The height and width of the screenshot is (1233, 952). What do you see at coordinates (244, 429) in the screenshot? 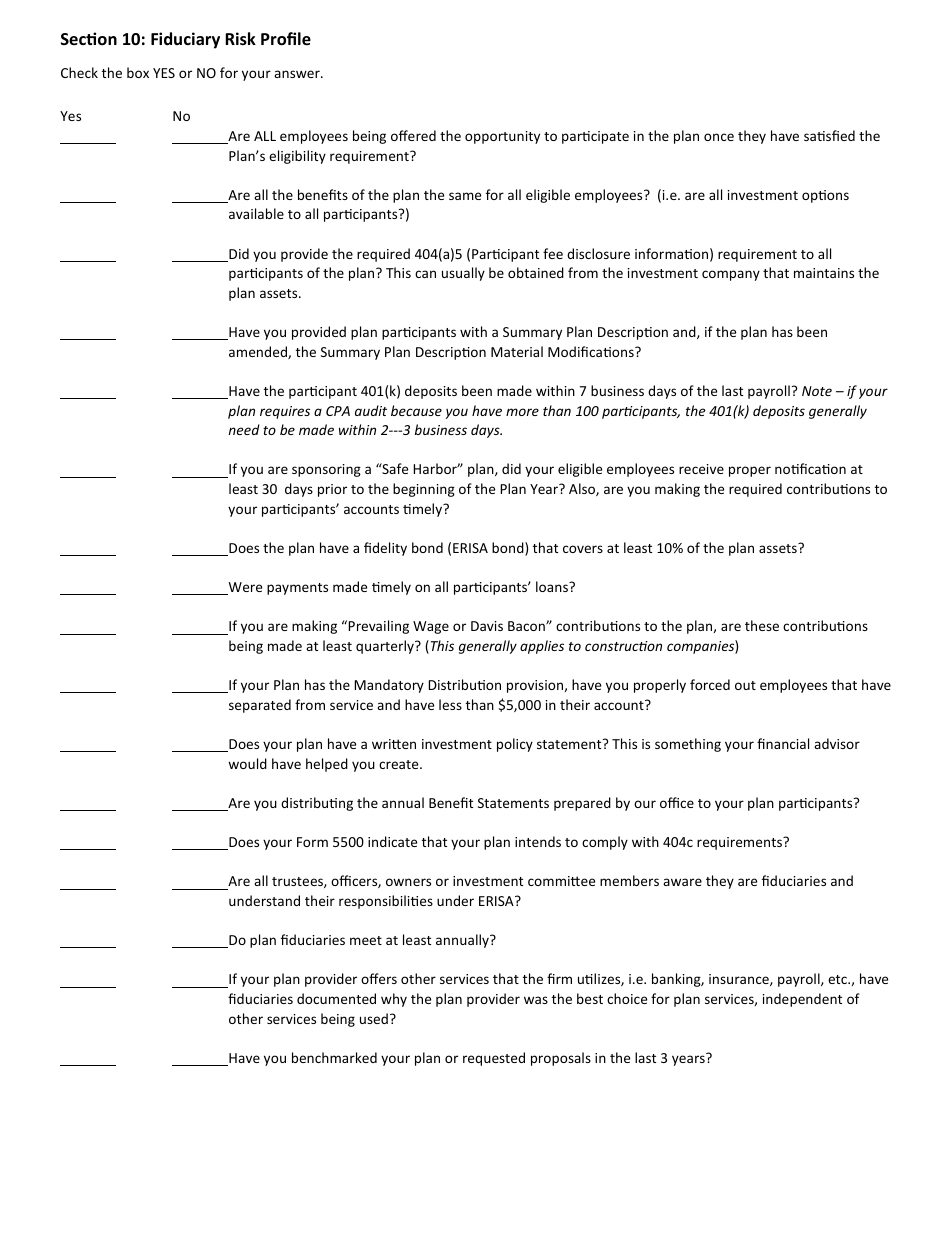
I see `need` at bounding box center [244, 429].
